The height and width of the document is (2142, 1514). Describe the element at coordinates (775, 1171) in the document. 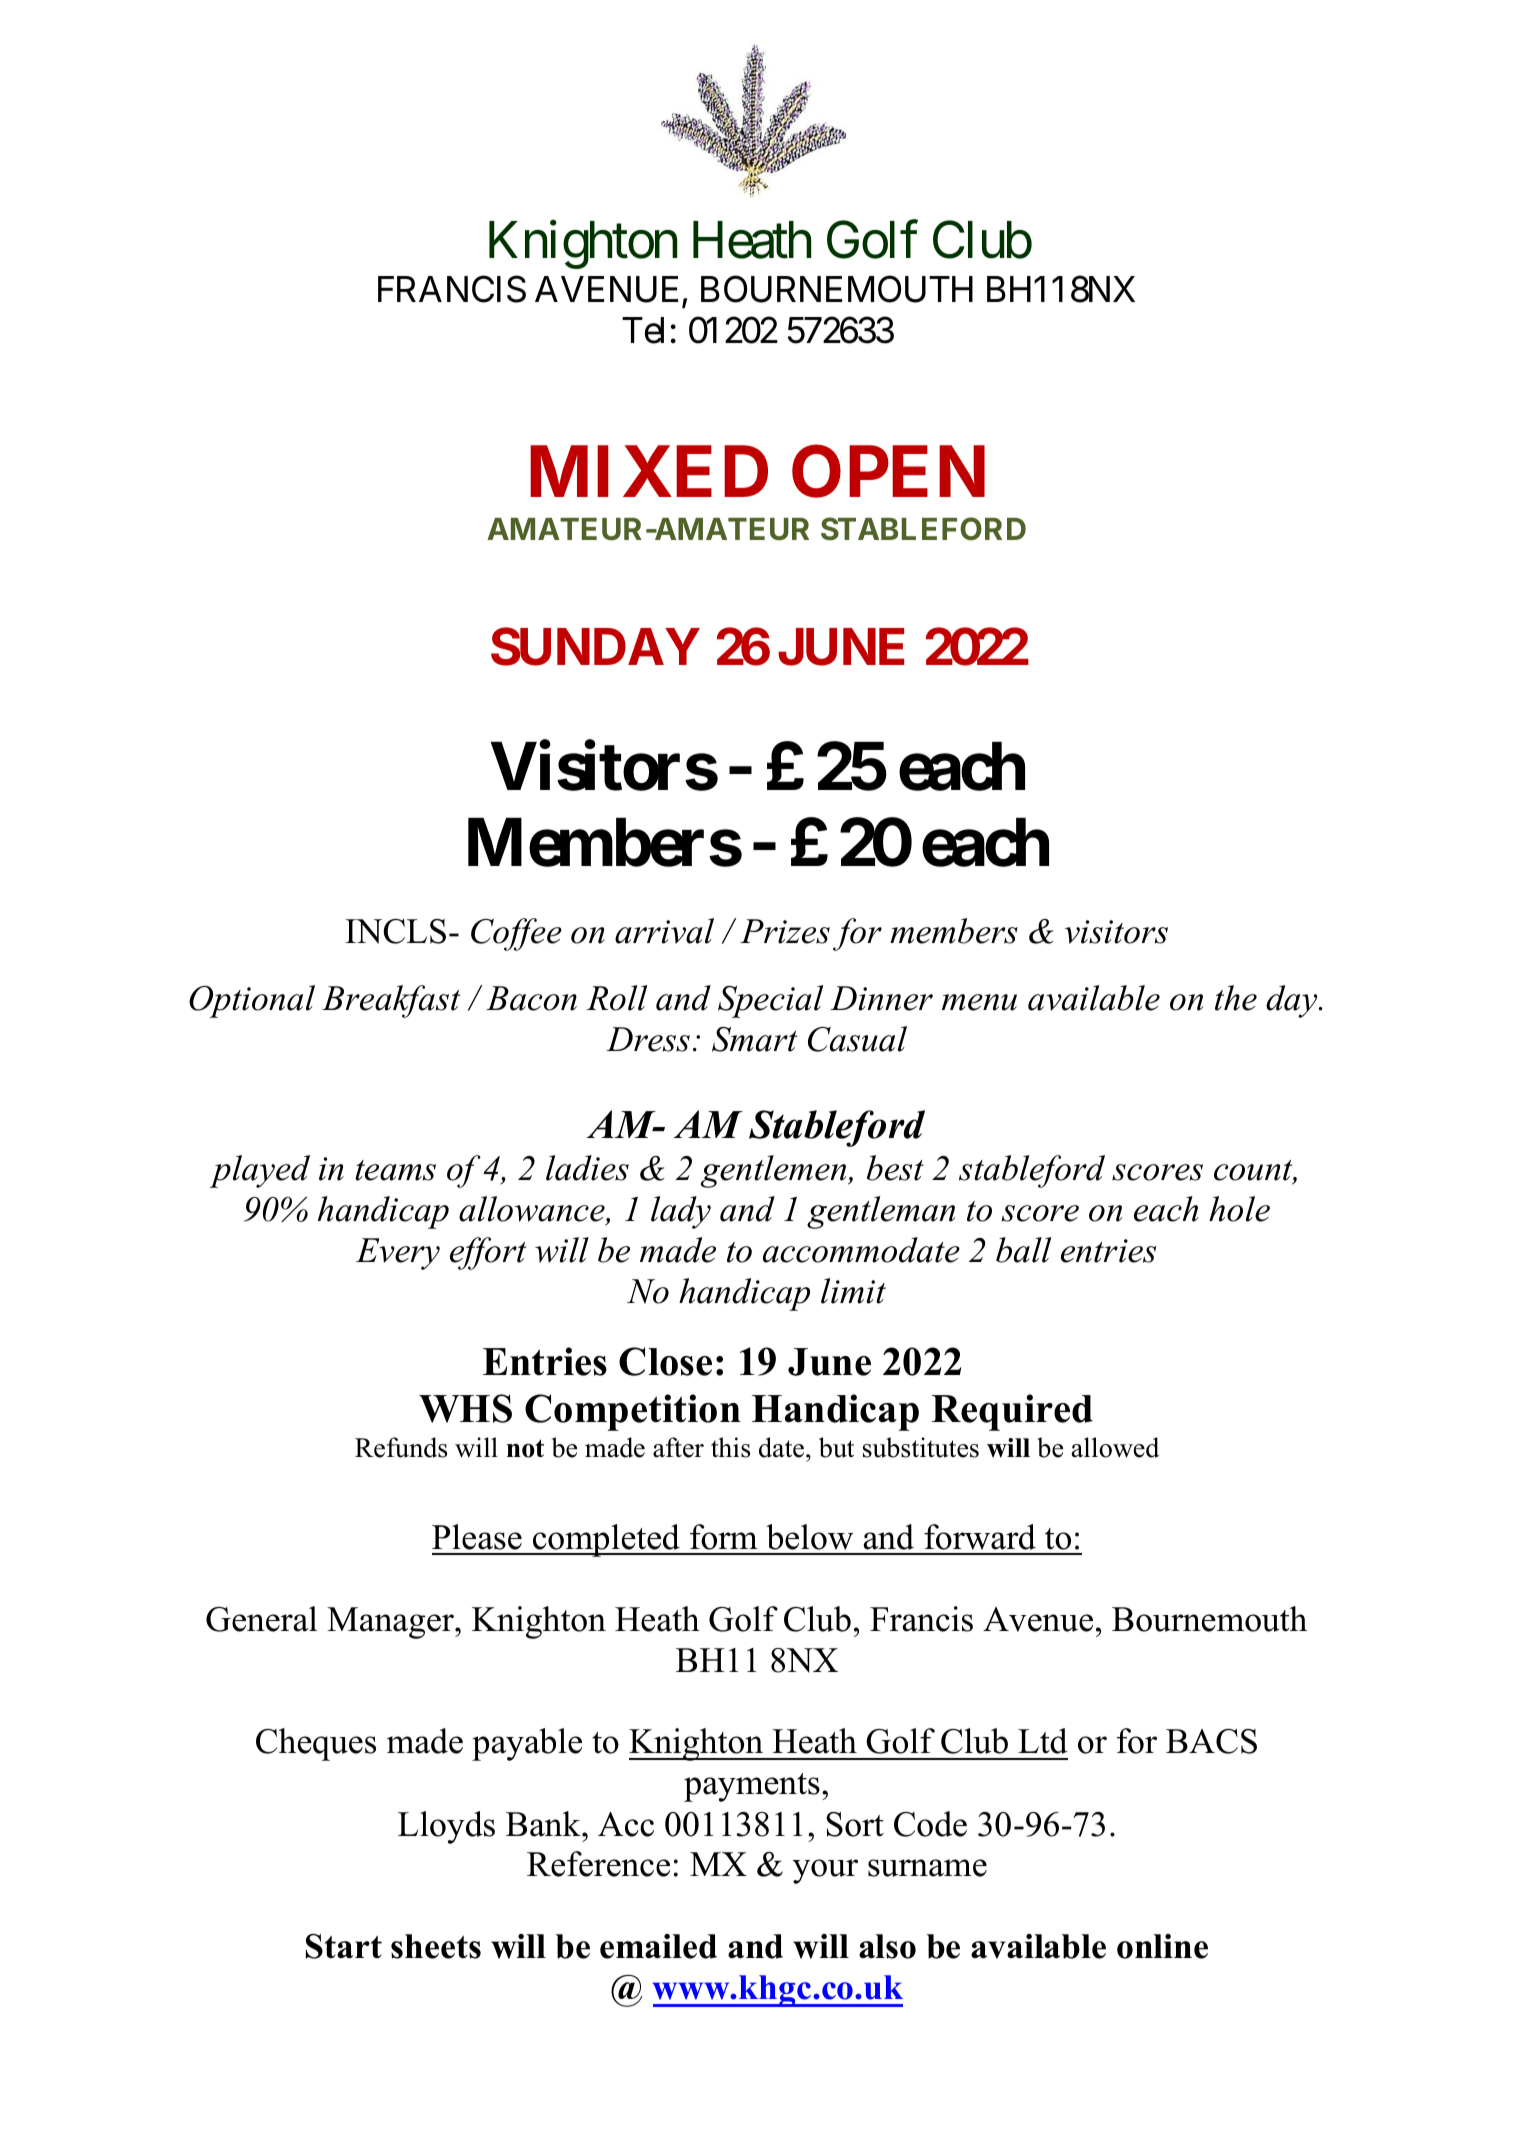

I see `gentlemen` at that location.
